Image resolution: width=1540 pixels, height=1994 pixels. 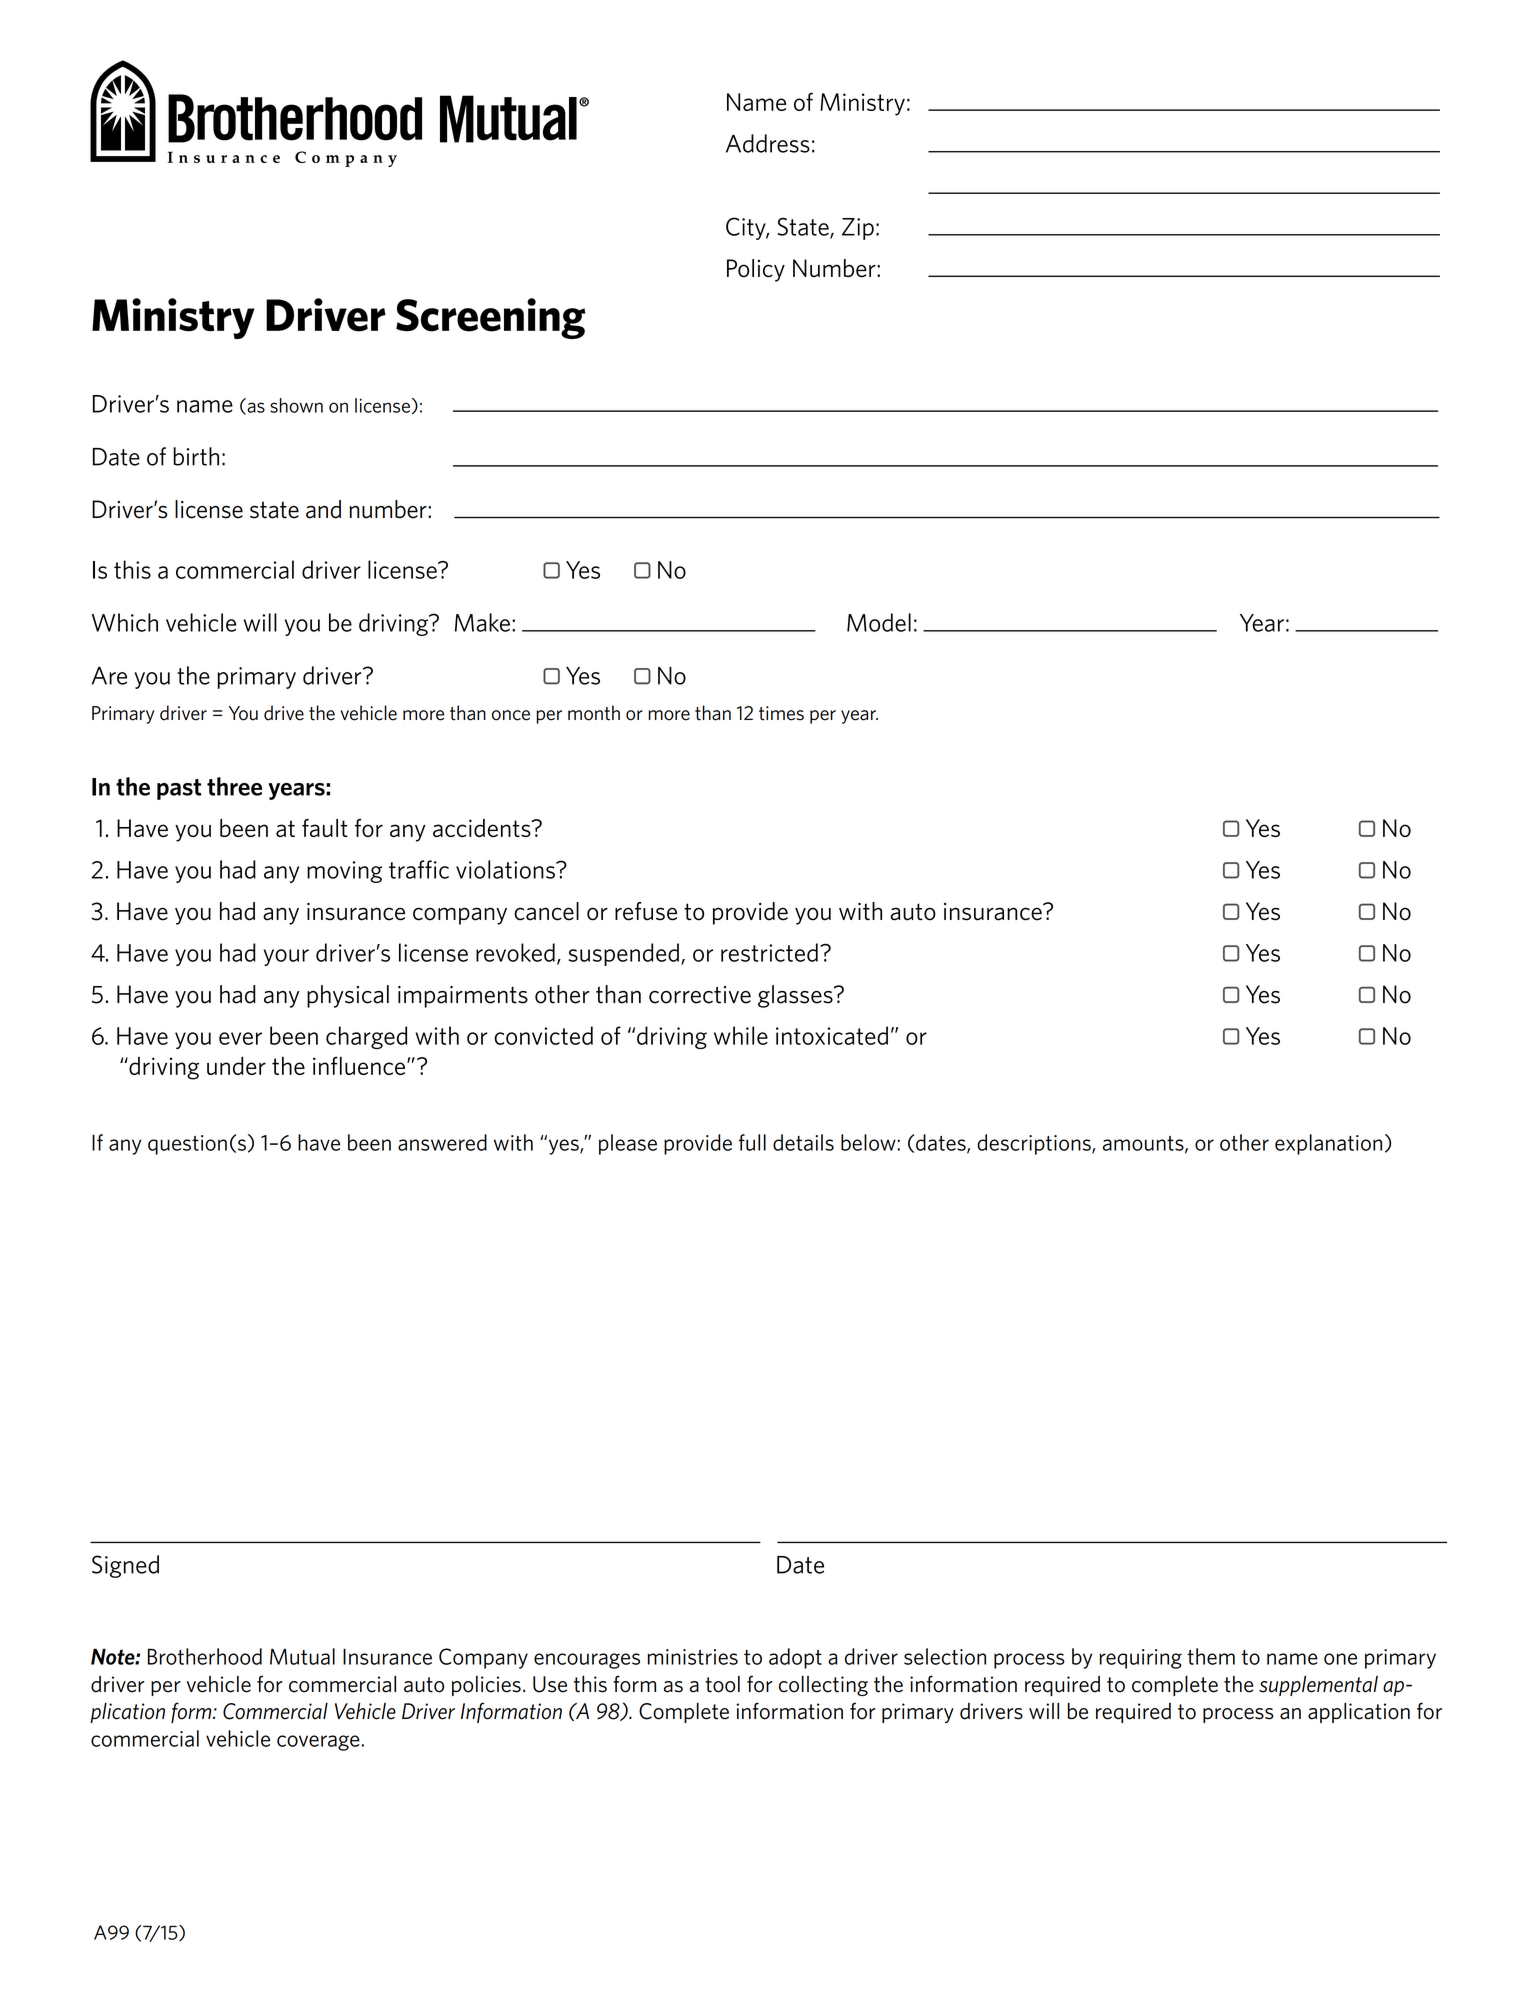 What do you see at coordinates (752, 1142) in the screenshot?
I see `full` at bounding box center [752, 1142].
